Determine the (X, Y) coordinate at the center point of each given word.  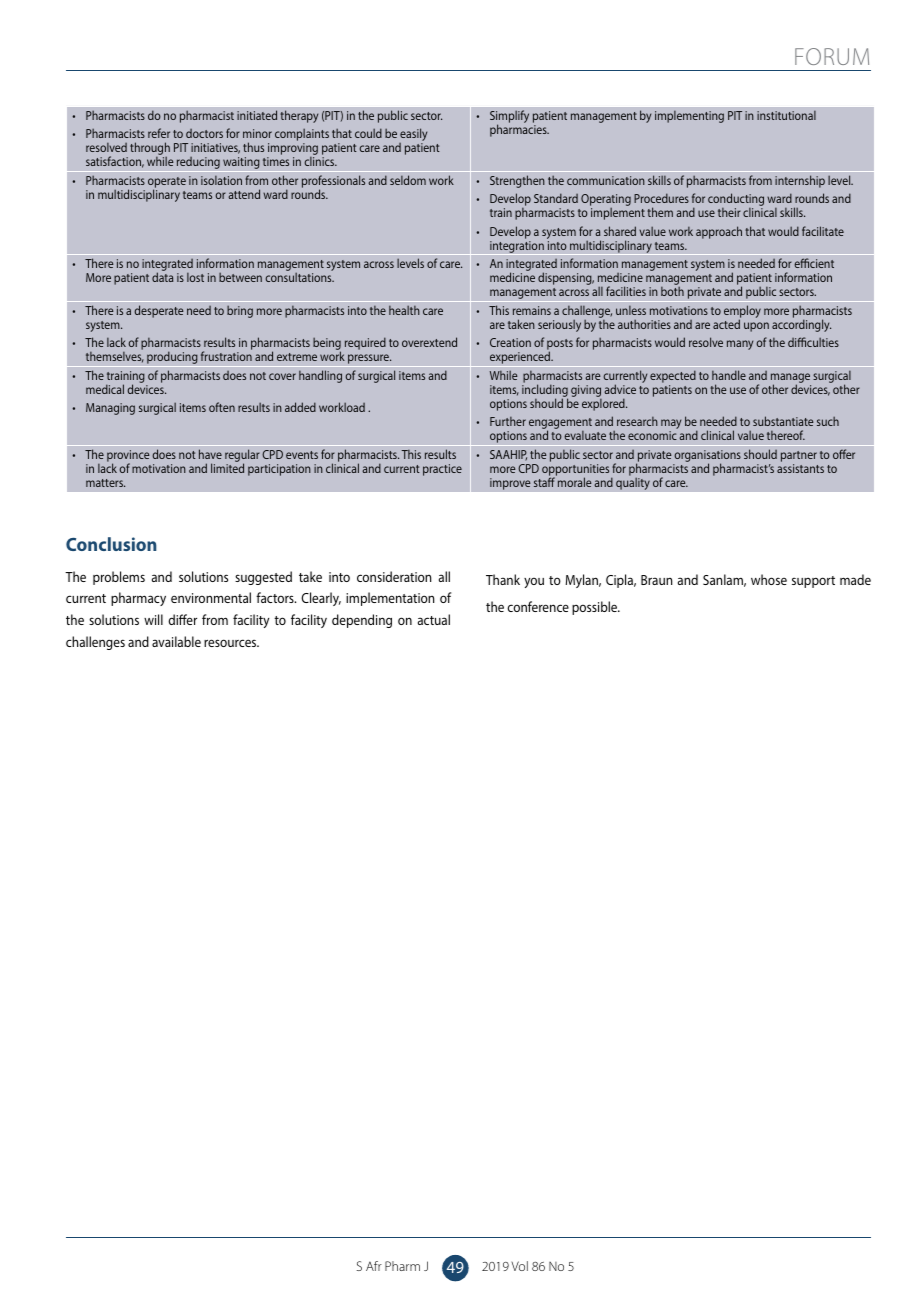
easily (413, 136)
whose (769, 579)
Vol (519, 1266)
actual (434, 619)
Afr (374, 1266)
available (176, 641)
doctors (204, 133)
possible (596, 608)
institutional (786, 115)
